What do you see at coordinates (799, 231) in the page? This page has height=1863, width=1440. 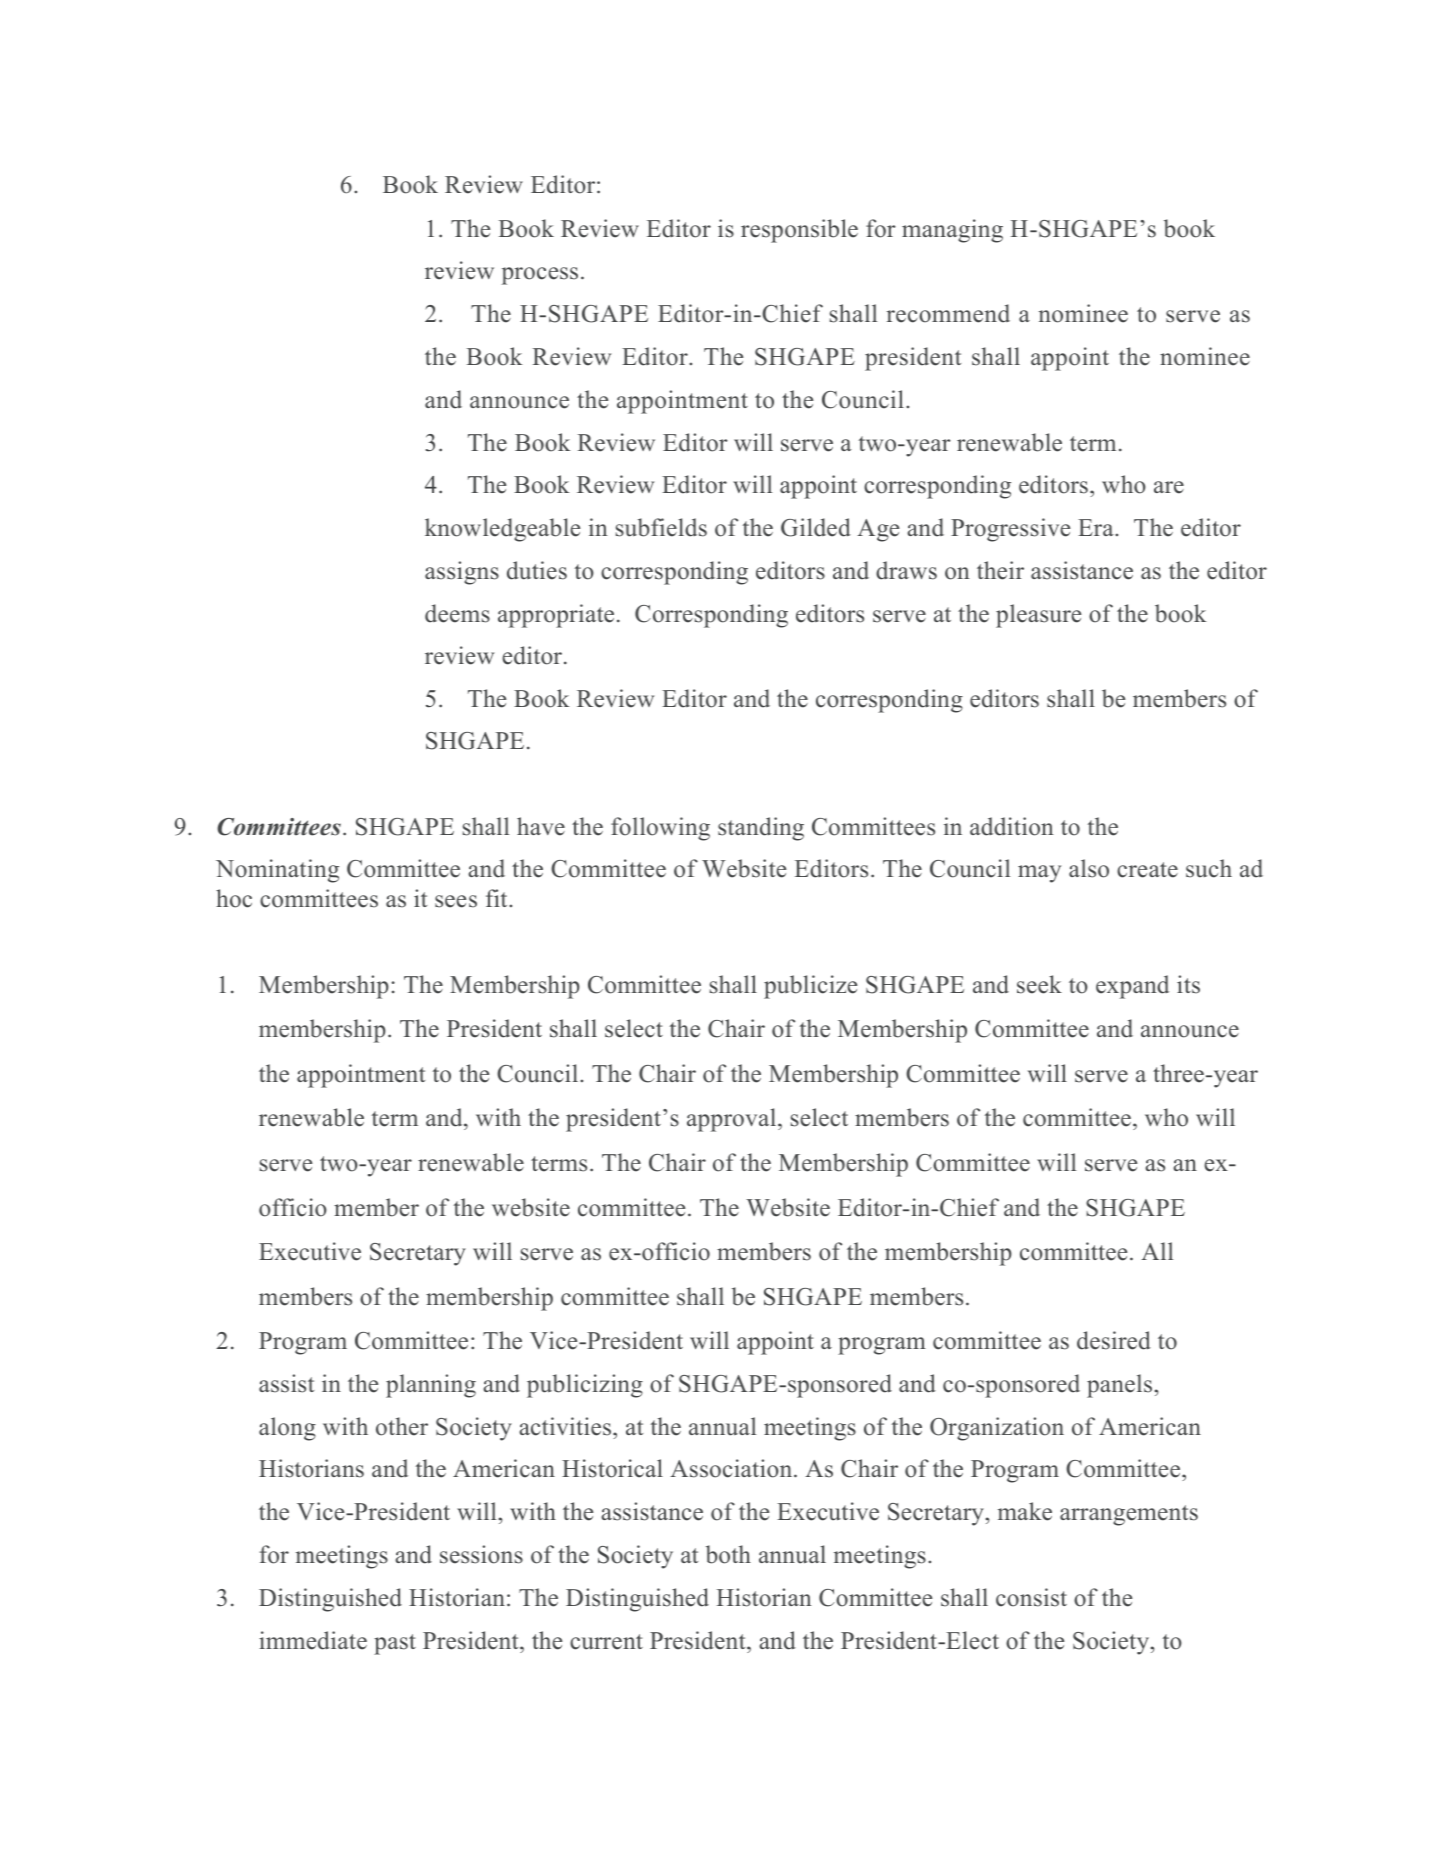 I see `responsible` at bounding box center [799, 231].
